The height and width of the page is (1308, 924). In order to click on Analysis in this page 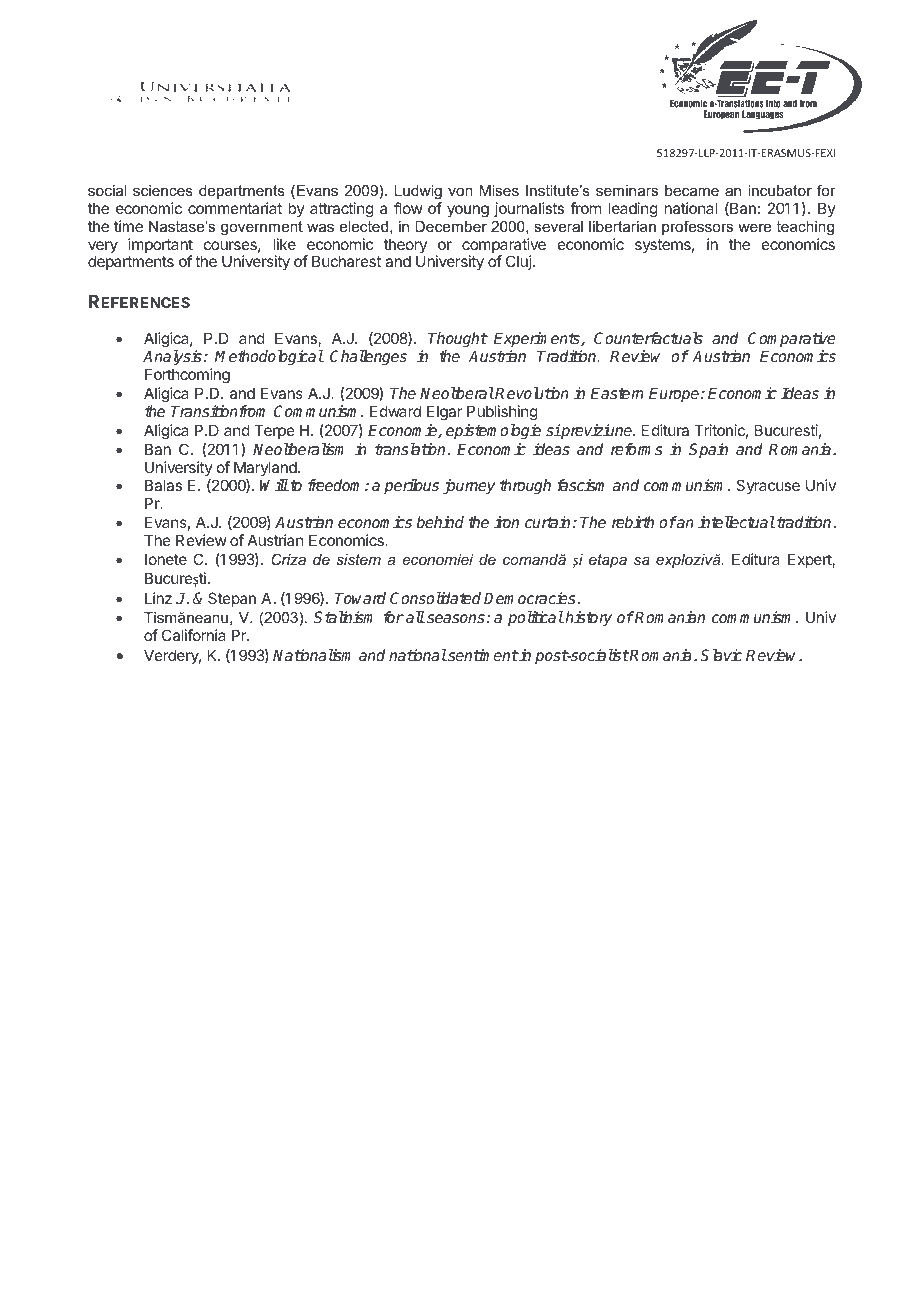, I will do `click(172, 358)`.
